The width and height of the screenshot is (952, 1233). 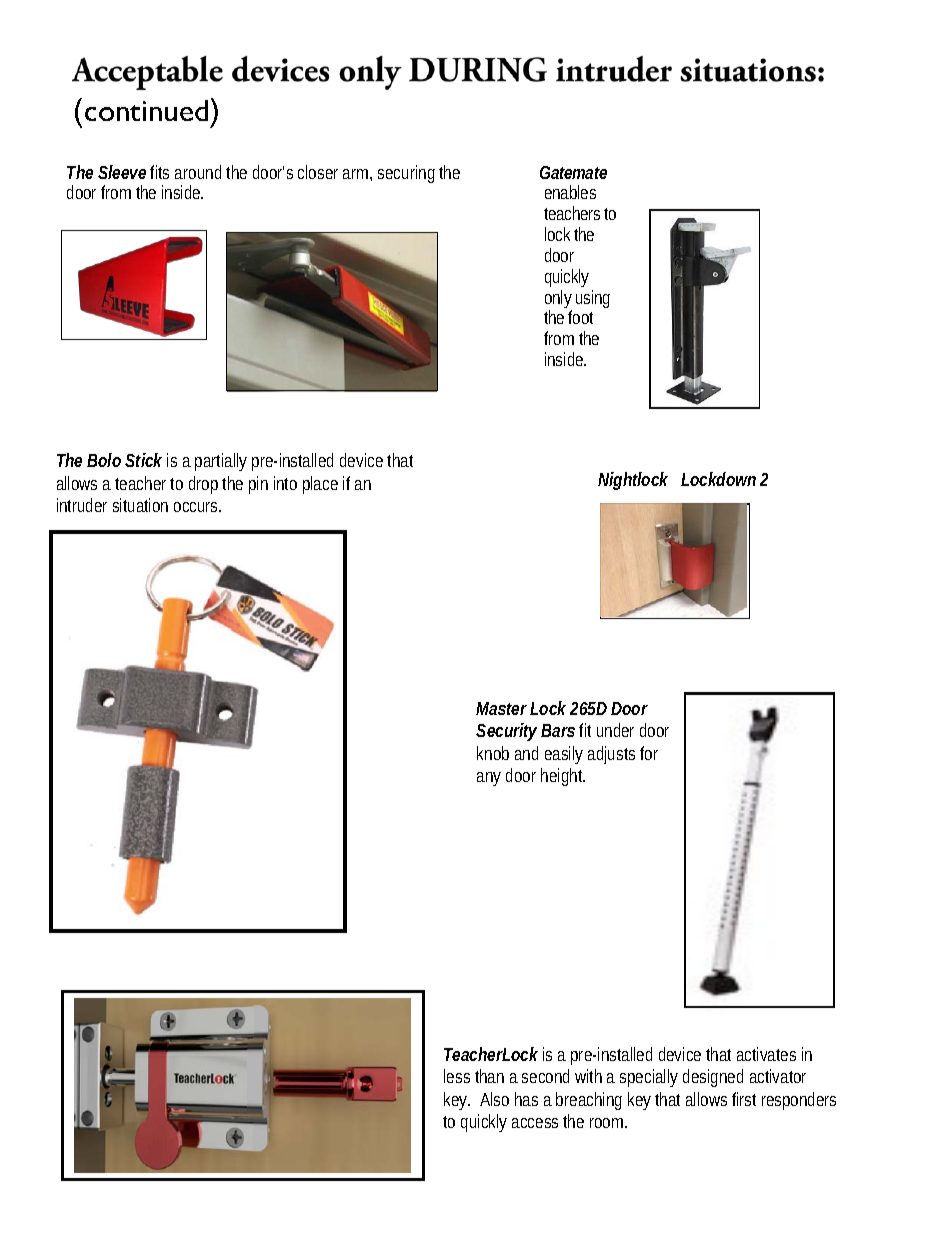 I want to click on fits, so click(x=159, y=172).
